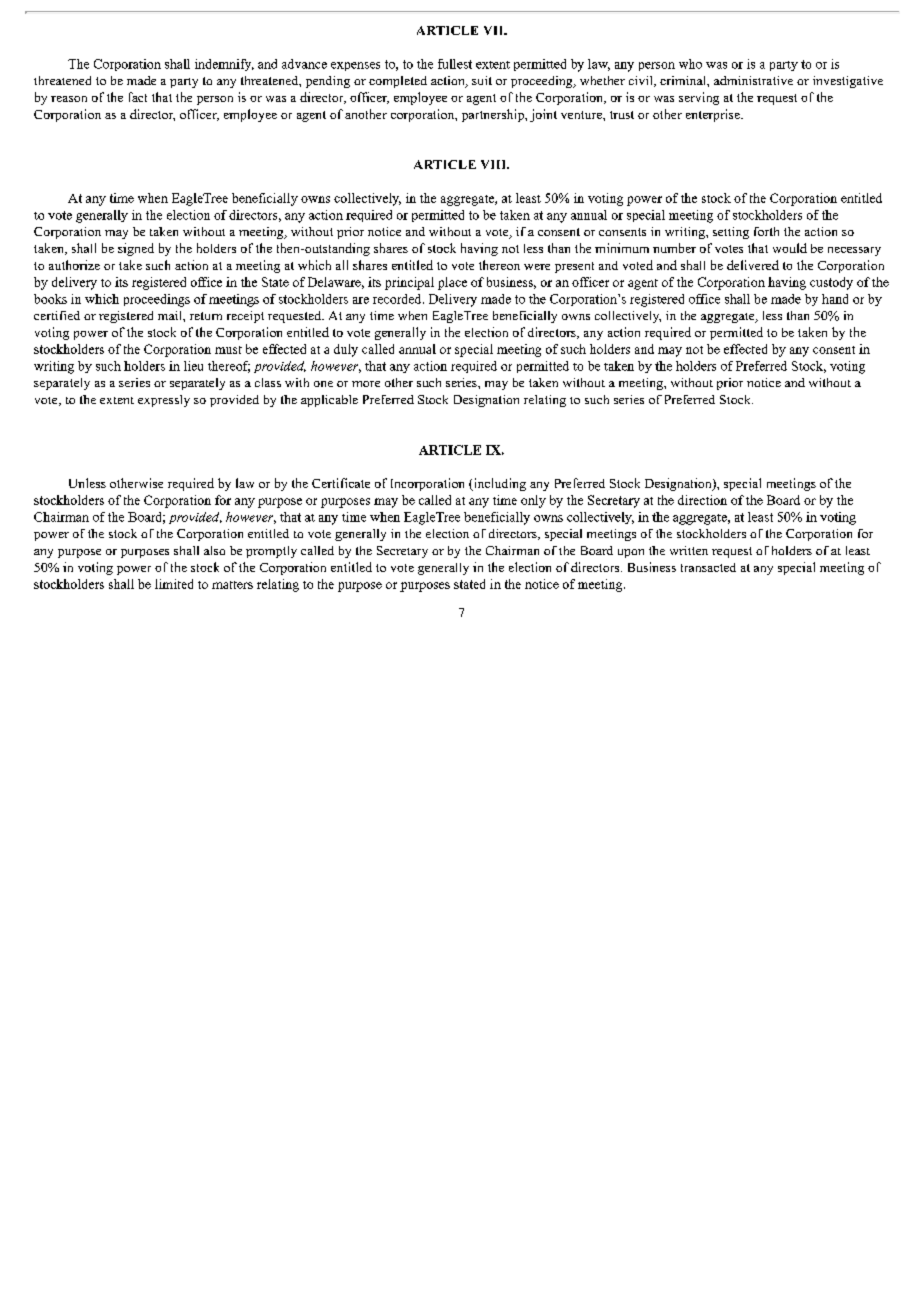 The height and width of the screenshot is (1308, 924). What do you see at coordinates (366, 384) in the screenshot?
I see `more` at bounding box center [366, 384].
